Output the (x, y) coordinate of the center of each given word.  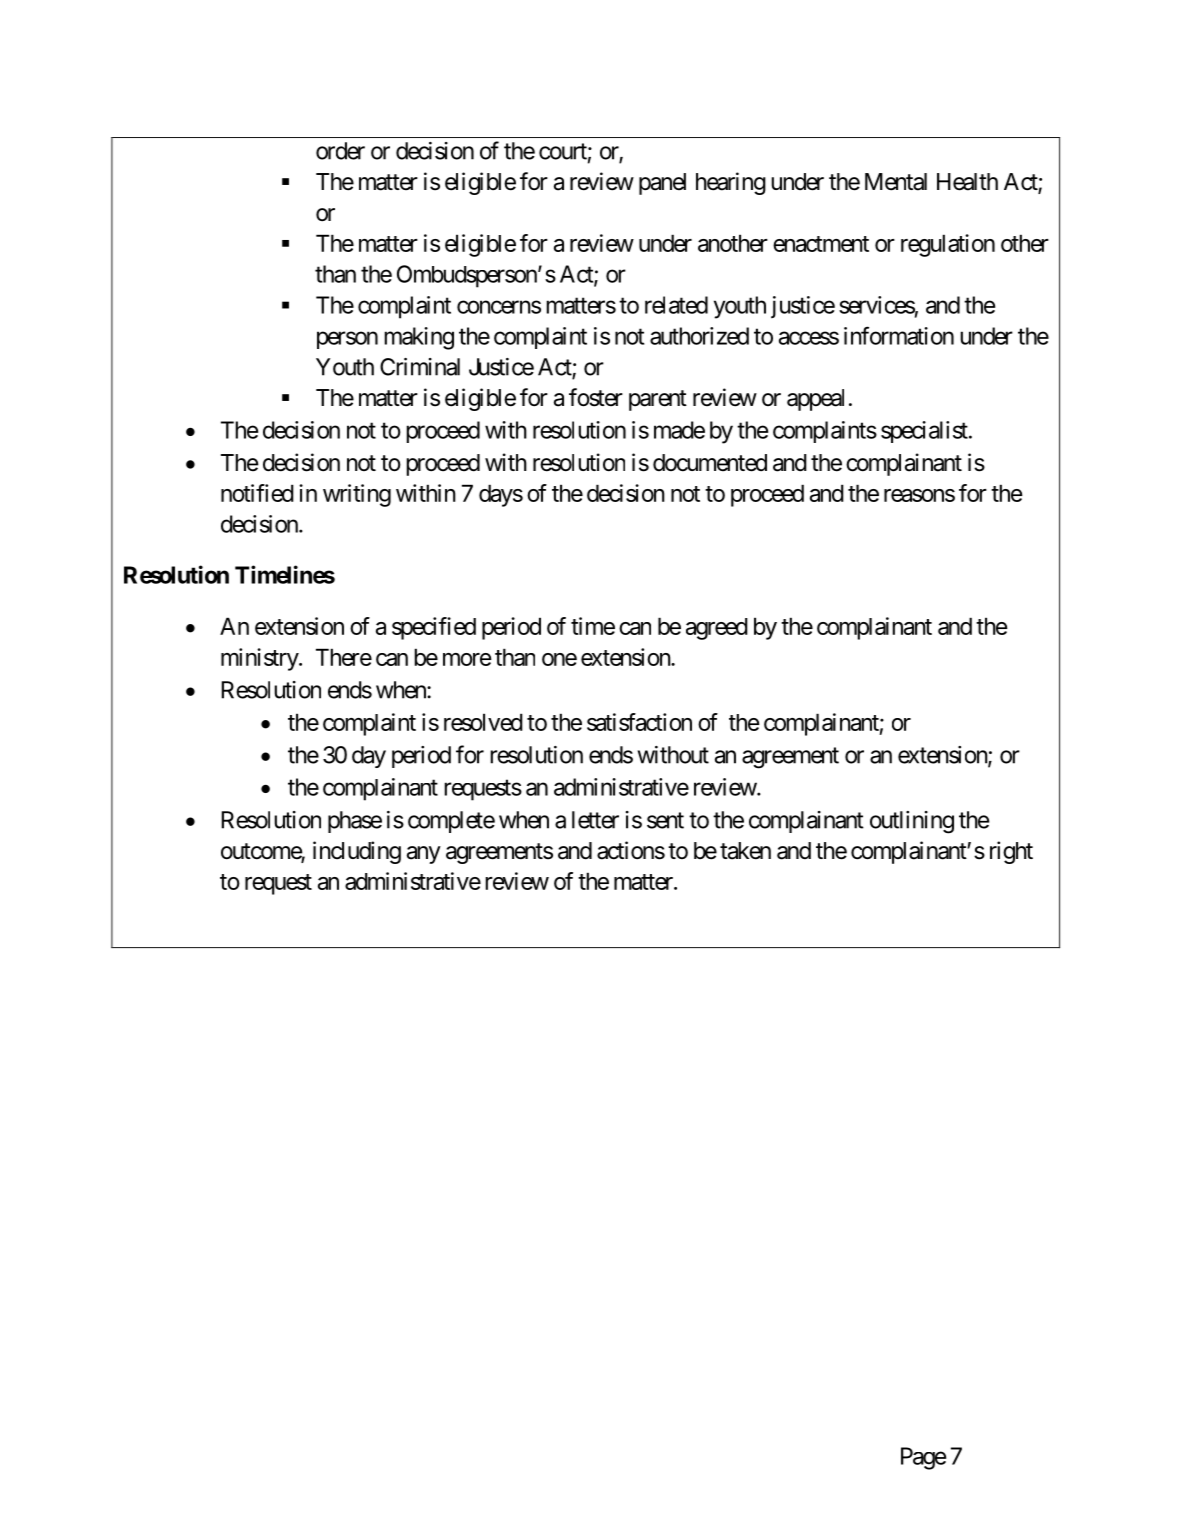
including (357, 852)
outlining (912, 822)
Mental (896, 182)
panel (662, 184)
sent (665, 820)
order (340, 151)
